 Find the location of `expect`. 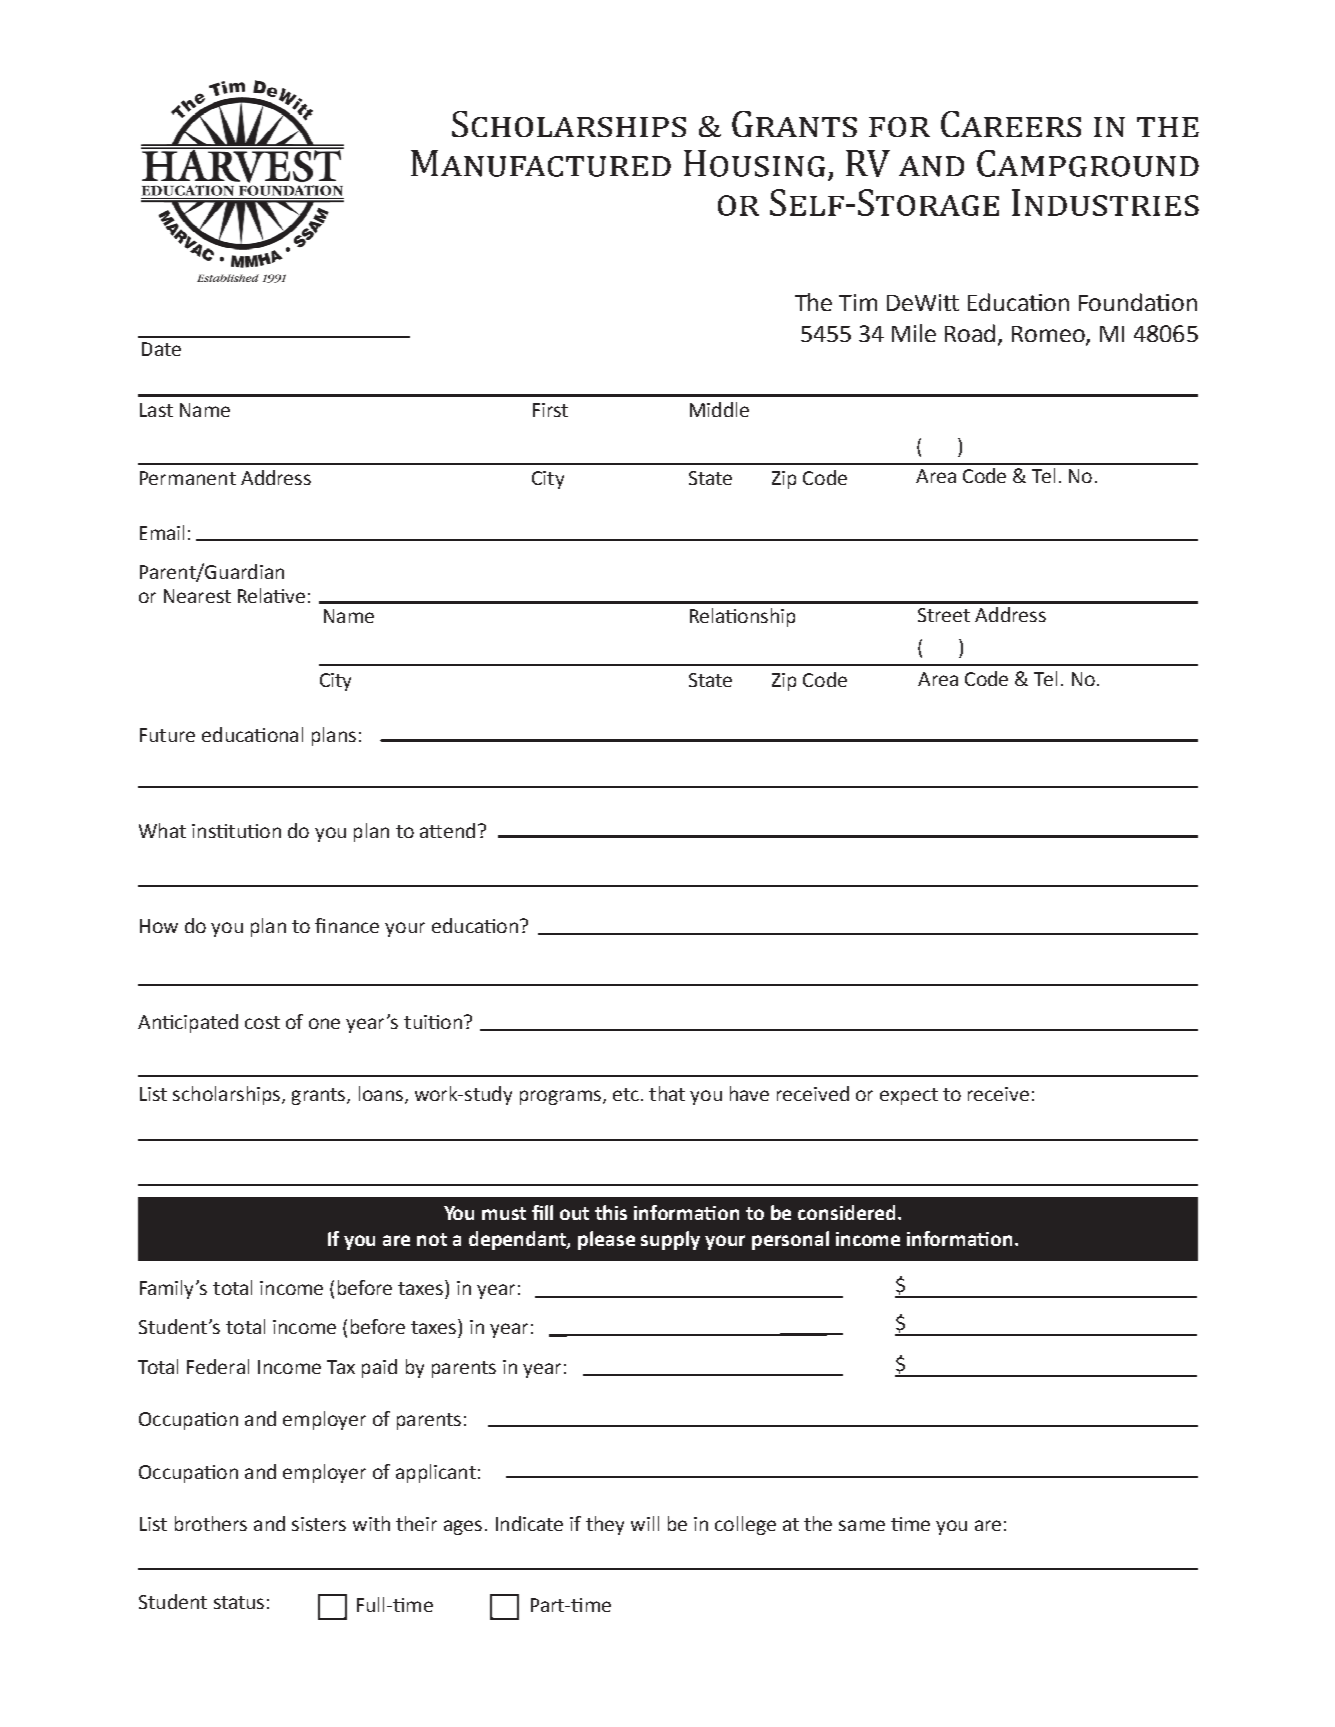

expect is located at coordinates (909, 1096).
